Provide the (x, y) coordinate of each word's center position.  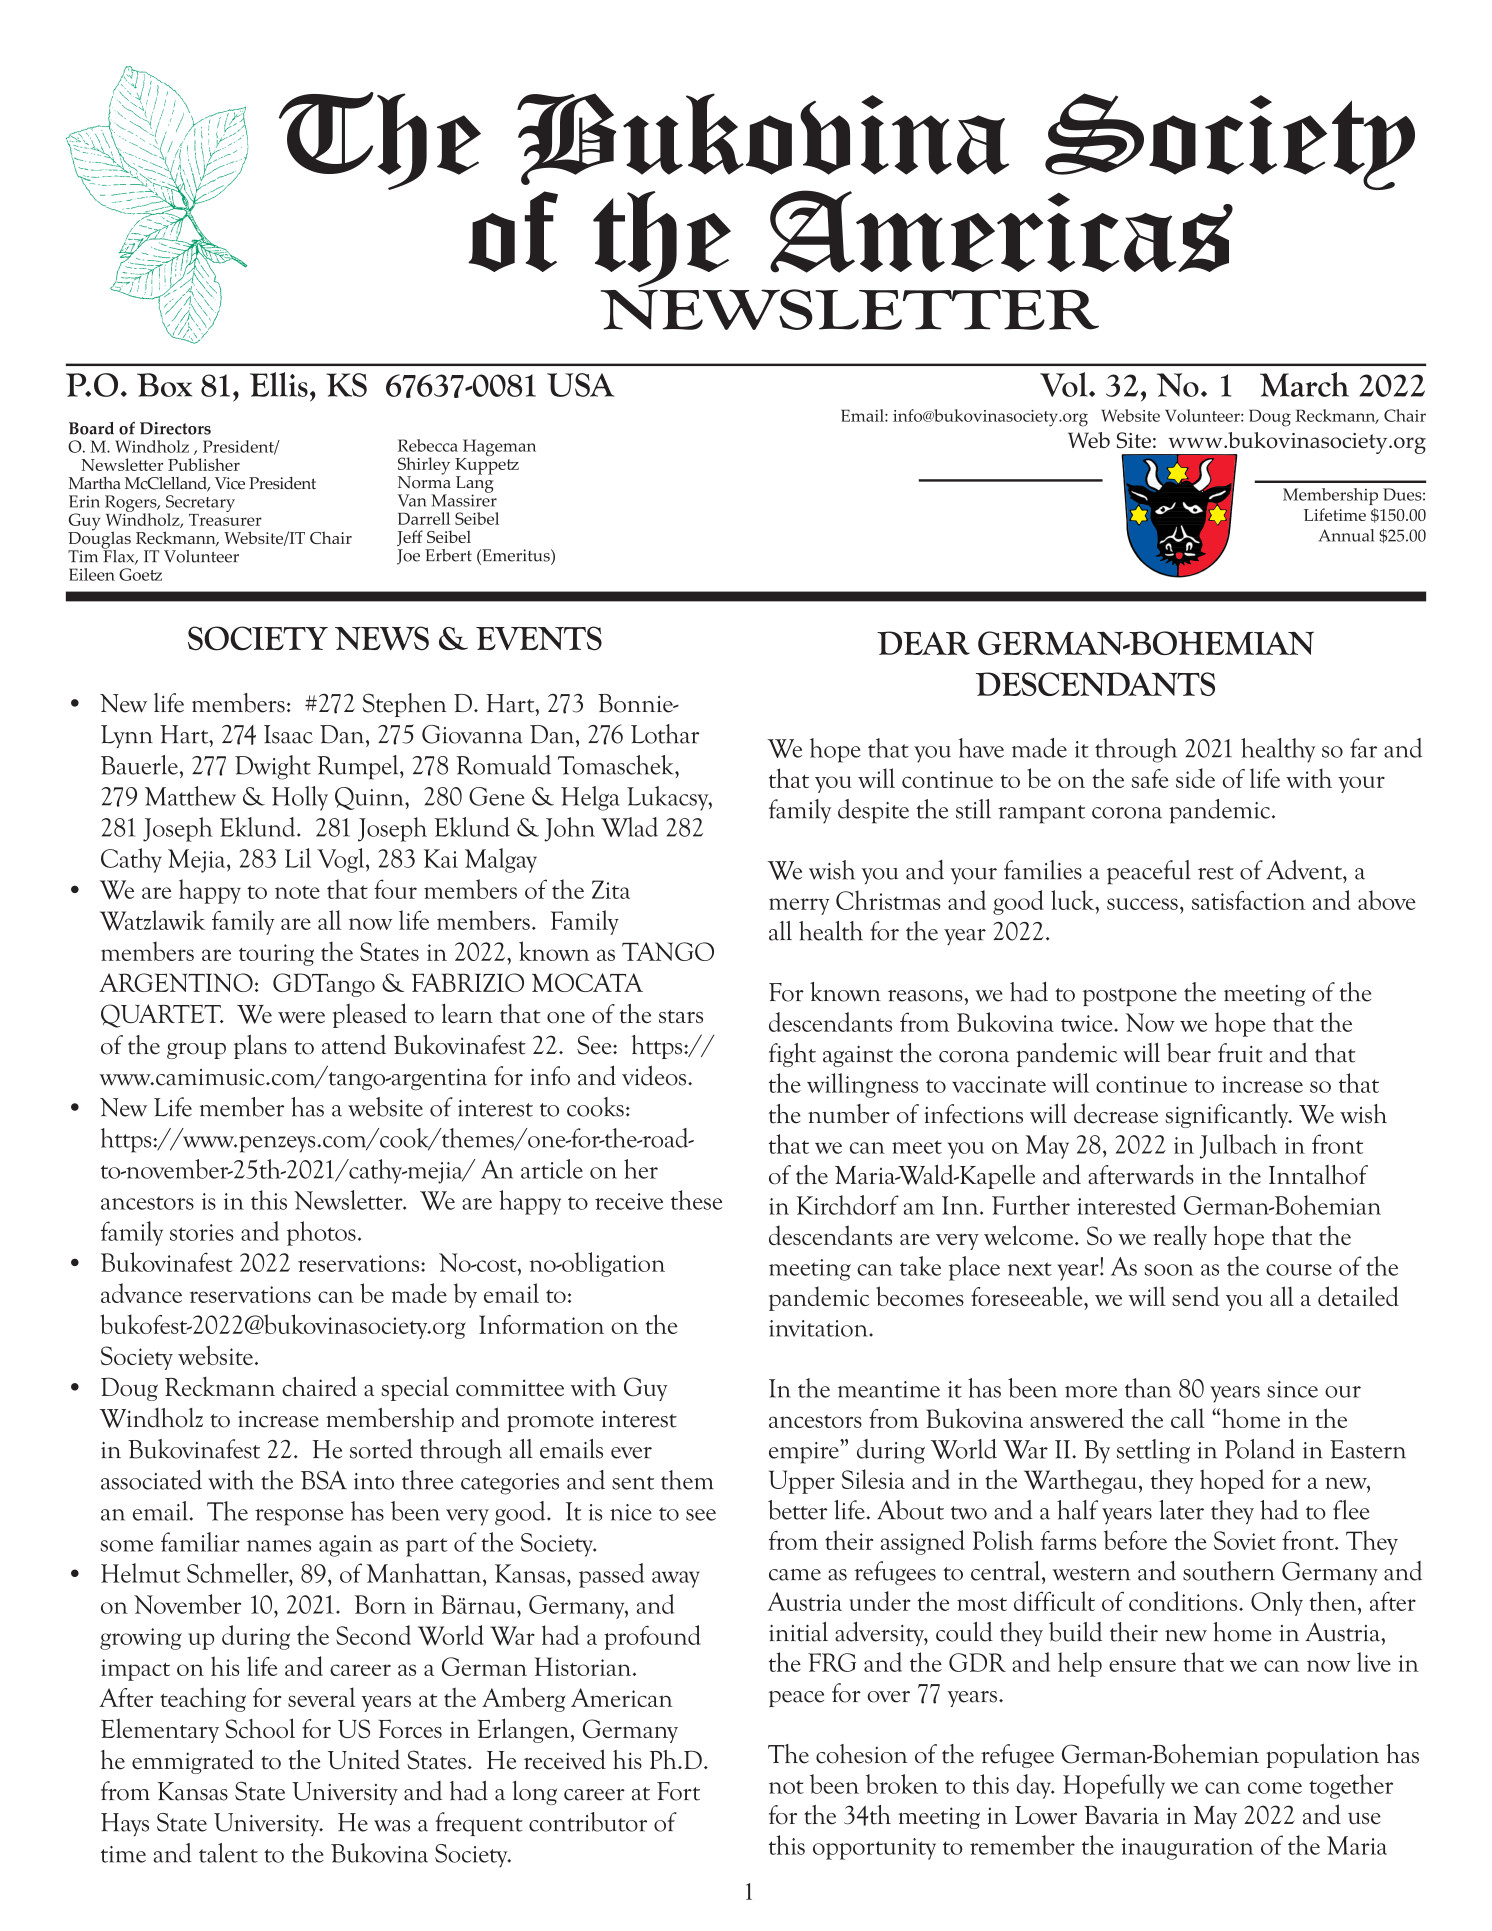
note (297, 892)
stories (202, 1232)
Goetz (140, 574)
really (1180, 1237)
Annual (1346, 535)
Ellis (279, 384)
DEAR (923, 643)
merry (799, 906)
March (1304, 384)
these (696, 1200)
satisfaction (1248, 900)
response (299, 1517)
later (1181, 1510)
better (798, 1510)
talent (228, 1853)
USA (581, 385)
